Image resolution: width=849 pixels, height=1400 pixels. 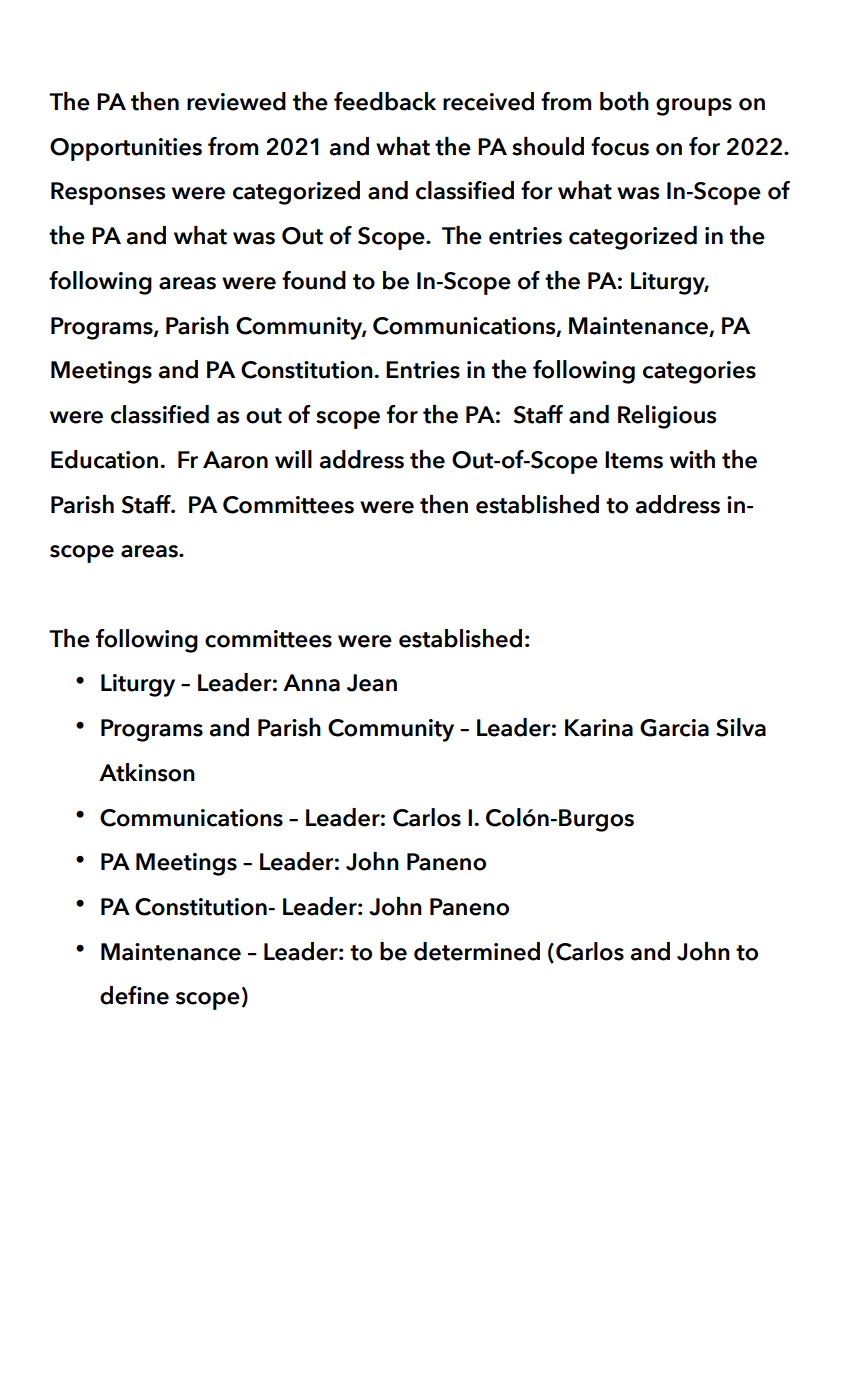 I want to click on feedback, so click(x=385, y=101).
